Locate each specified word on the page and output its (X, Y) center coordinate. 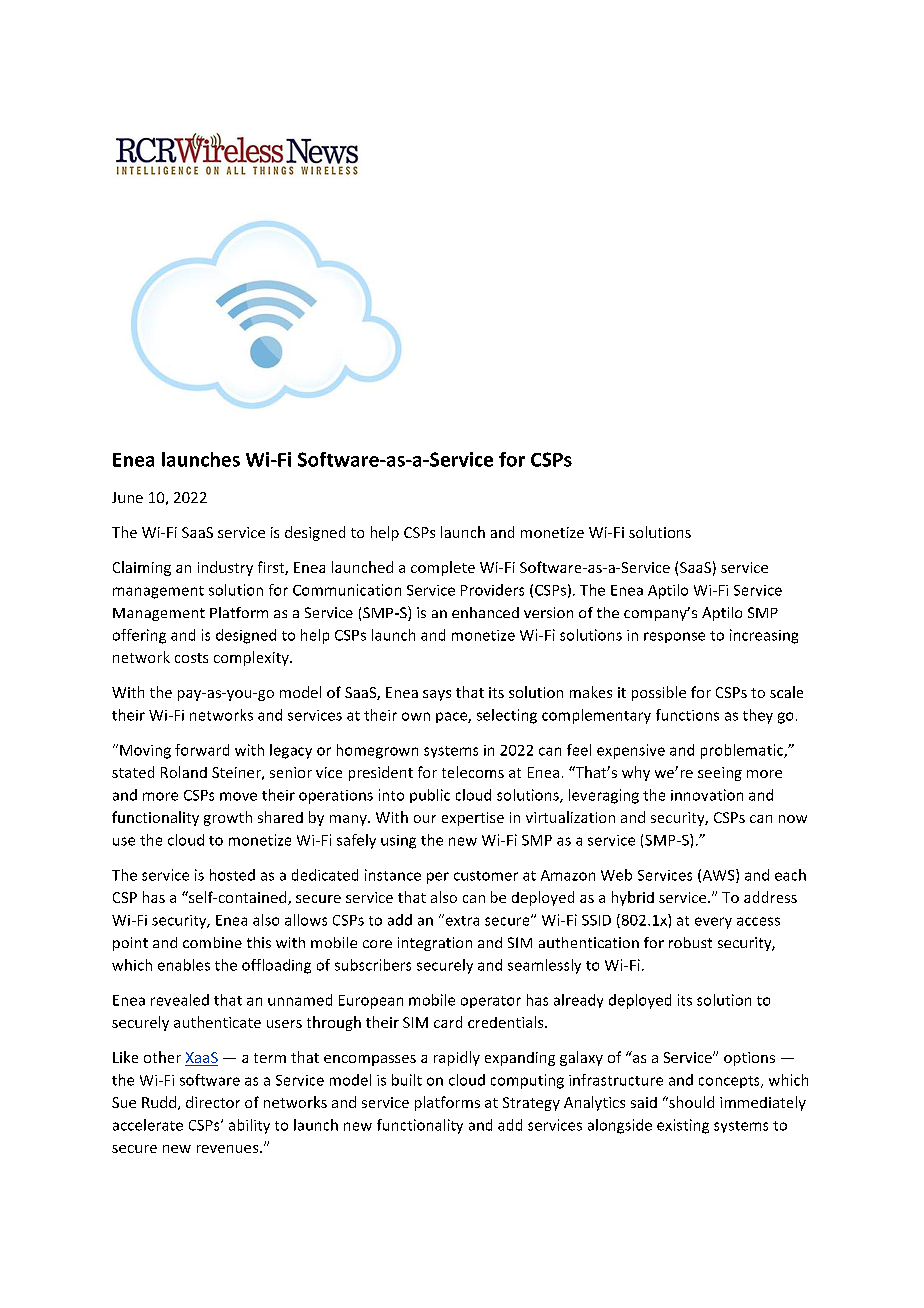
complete (443, 568)
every (713, 923)
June (127, 497)
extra (461, 920)
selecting (507, 716)
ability (249, 1126)
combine (212, 942)
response (674, 637)
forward (202, 750)
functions (687, 715)
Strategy (531, 1104)
